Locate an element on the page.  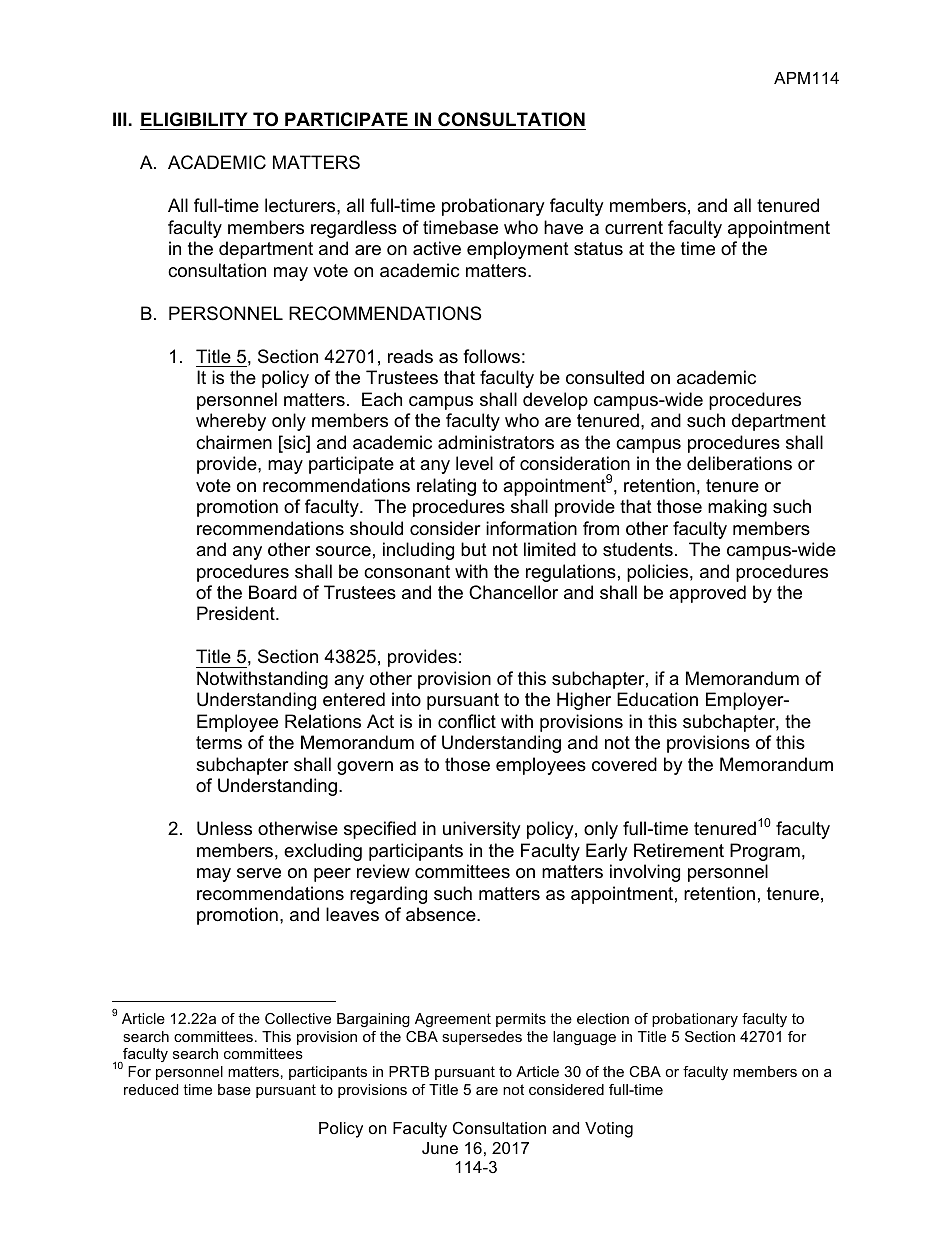
Retirement is located at coordinates (679, 850).
